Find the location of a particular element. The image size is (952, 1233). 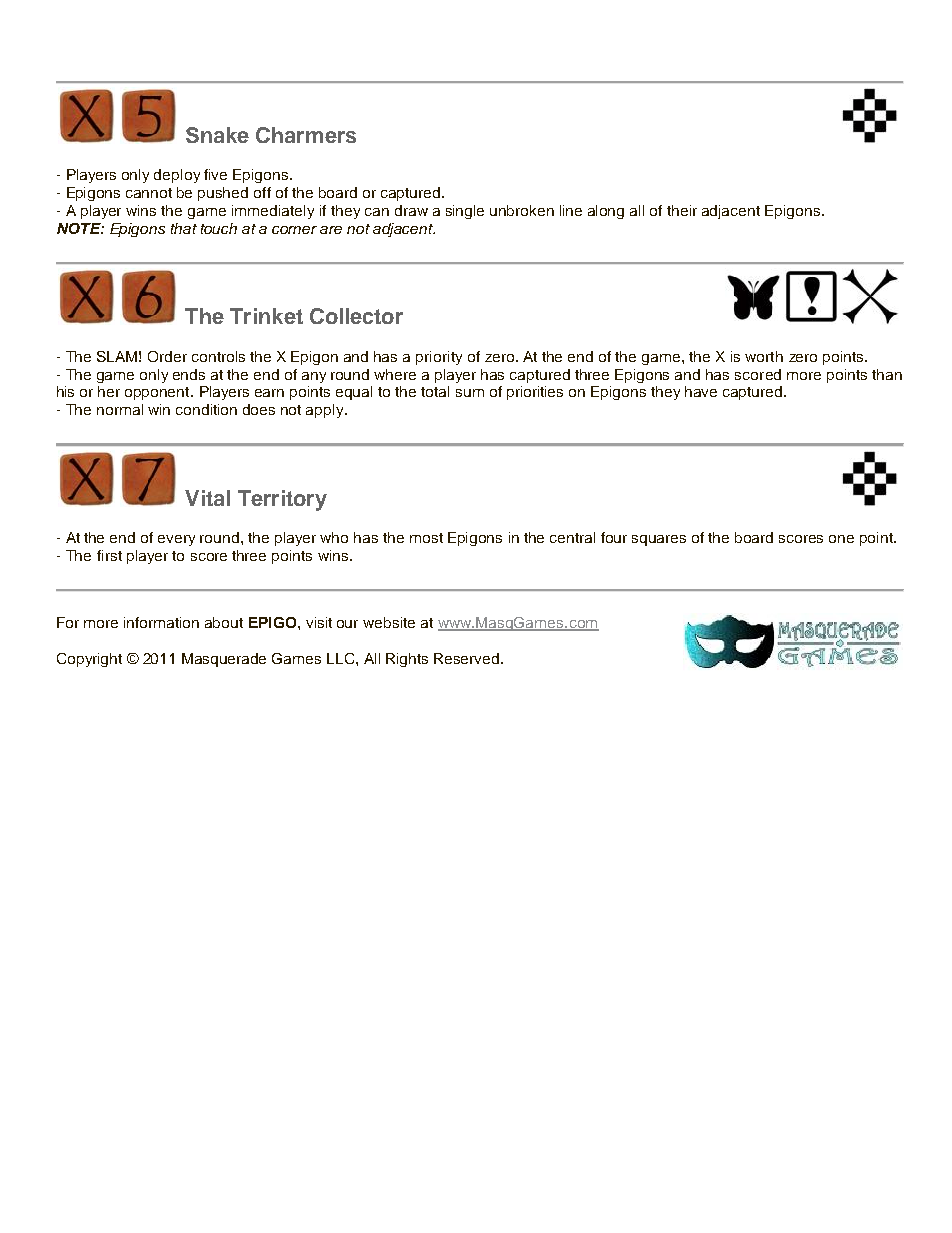

their is located at coordinates (682, 210).
